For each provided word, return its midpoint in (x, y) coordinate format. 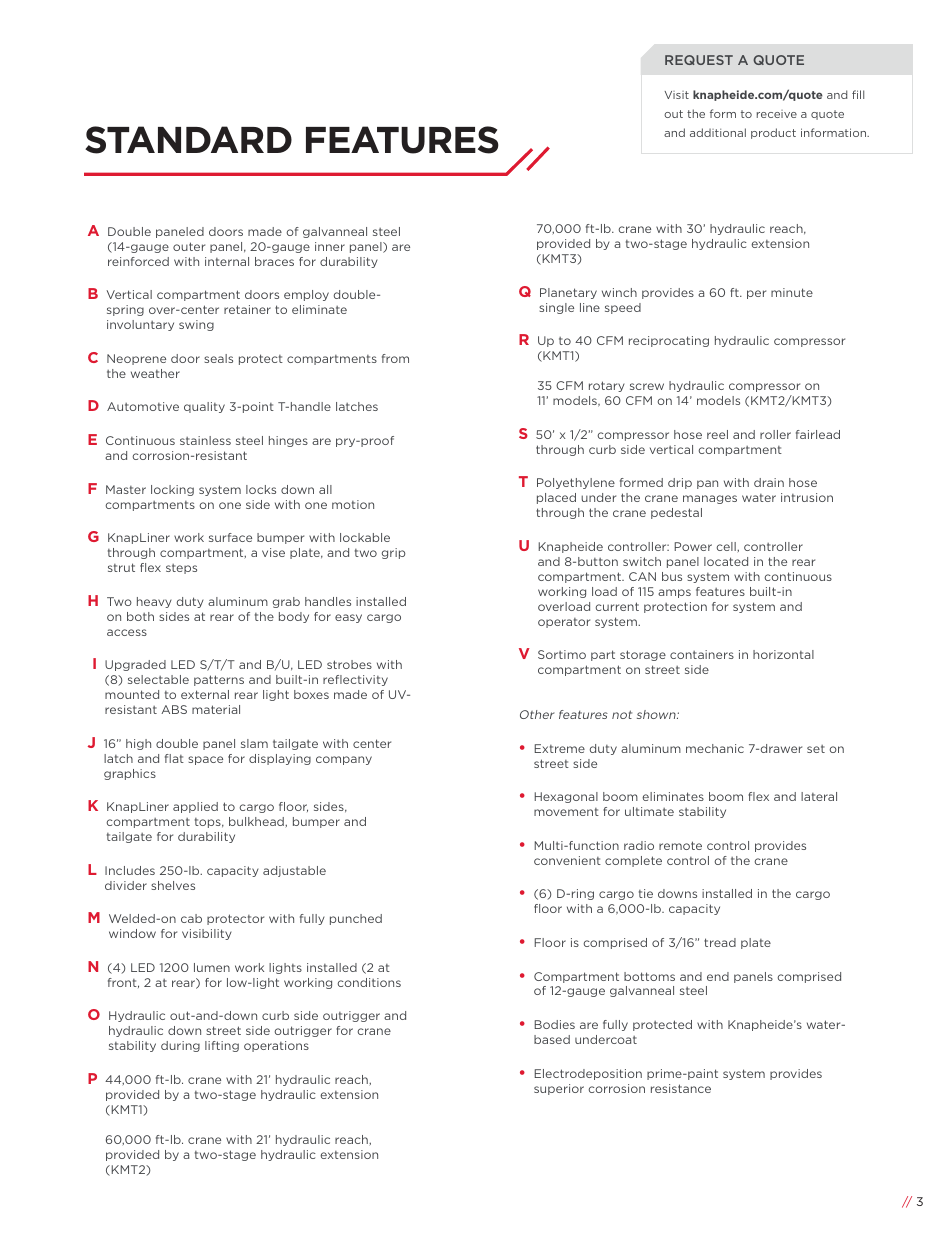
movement (566, 812)
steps (181, 569)
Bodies (554, 1024)
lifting (222, 1046)
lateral (819, 796)
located (726, 561)
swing (196, 325)
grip (393, 553)
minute (792, 292)
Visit (676, 95)
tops (209, 823)
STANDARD (188, 140)
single (556, 308)
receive (777, 114)
